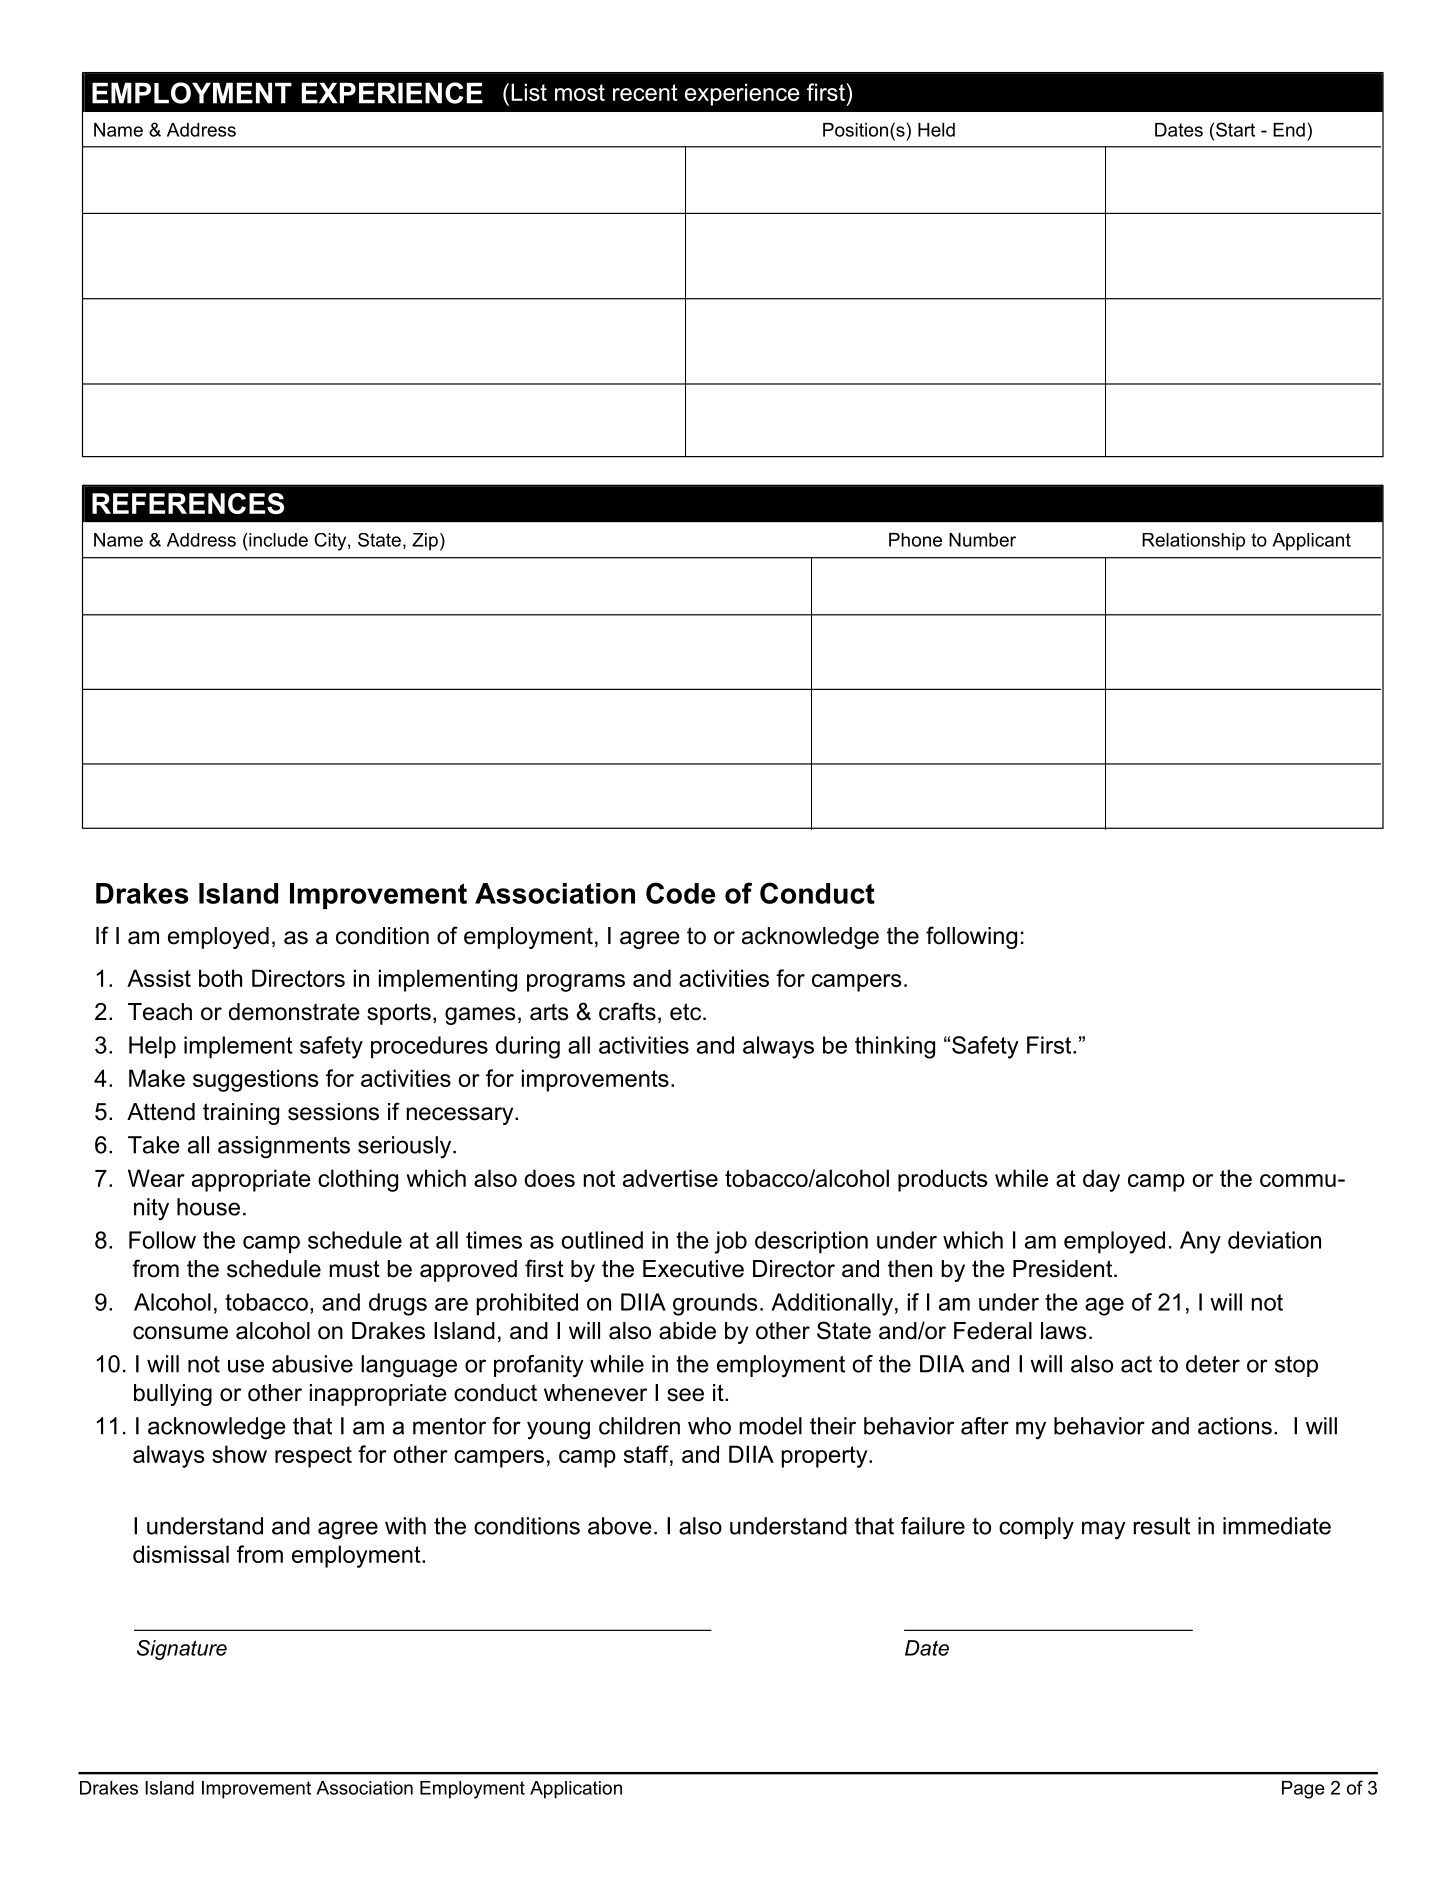 The width and height of the image is (1456, 1885). Describe the element at coordinates (681, 893) in the image. I see `Code` at that location.
